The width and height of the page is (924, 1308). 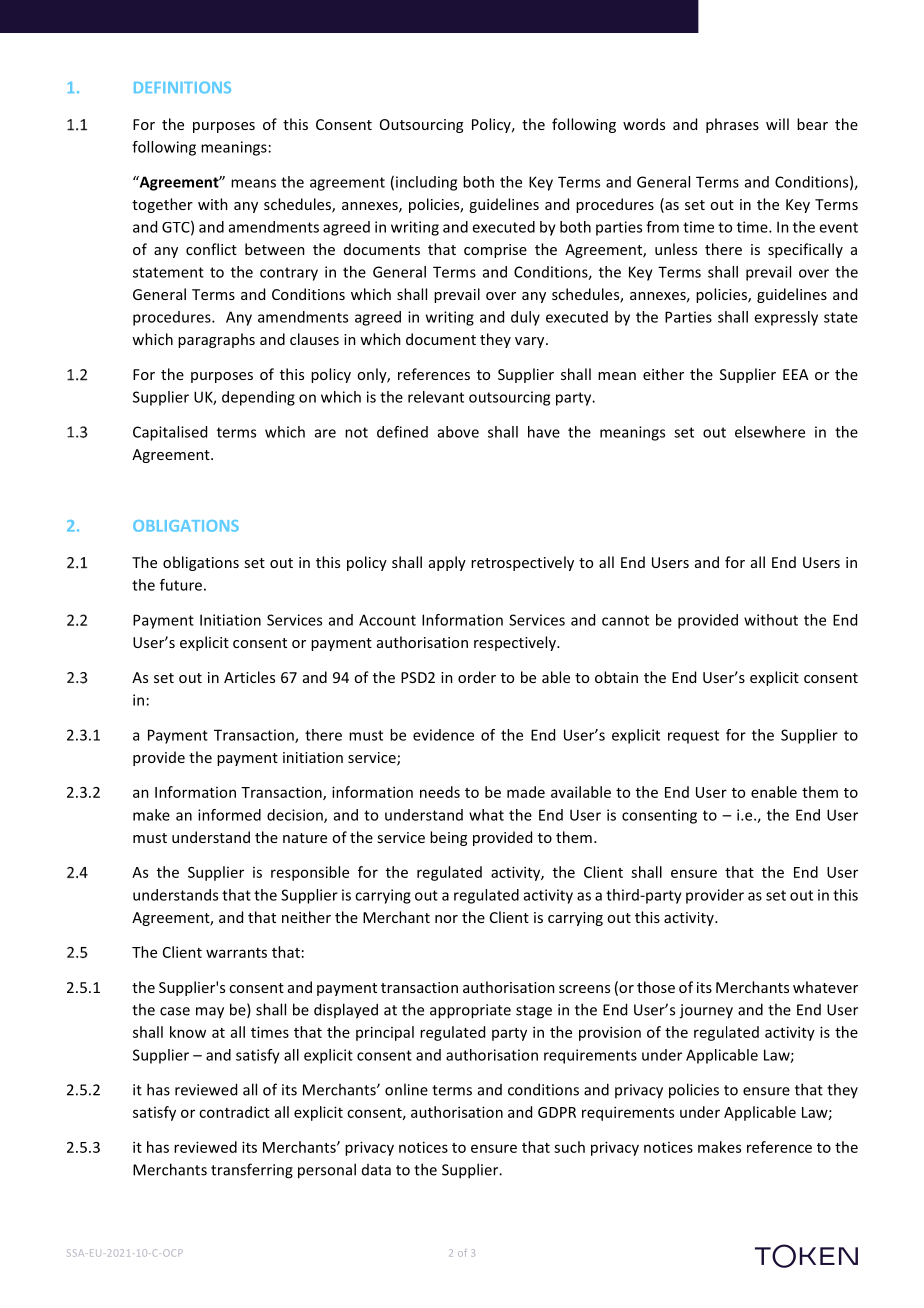 I want to click on will, so click(x=777, y=124).
